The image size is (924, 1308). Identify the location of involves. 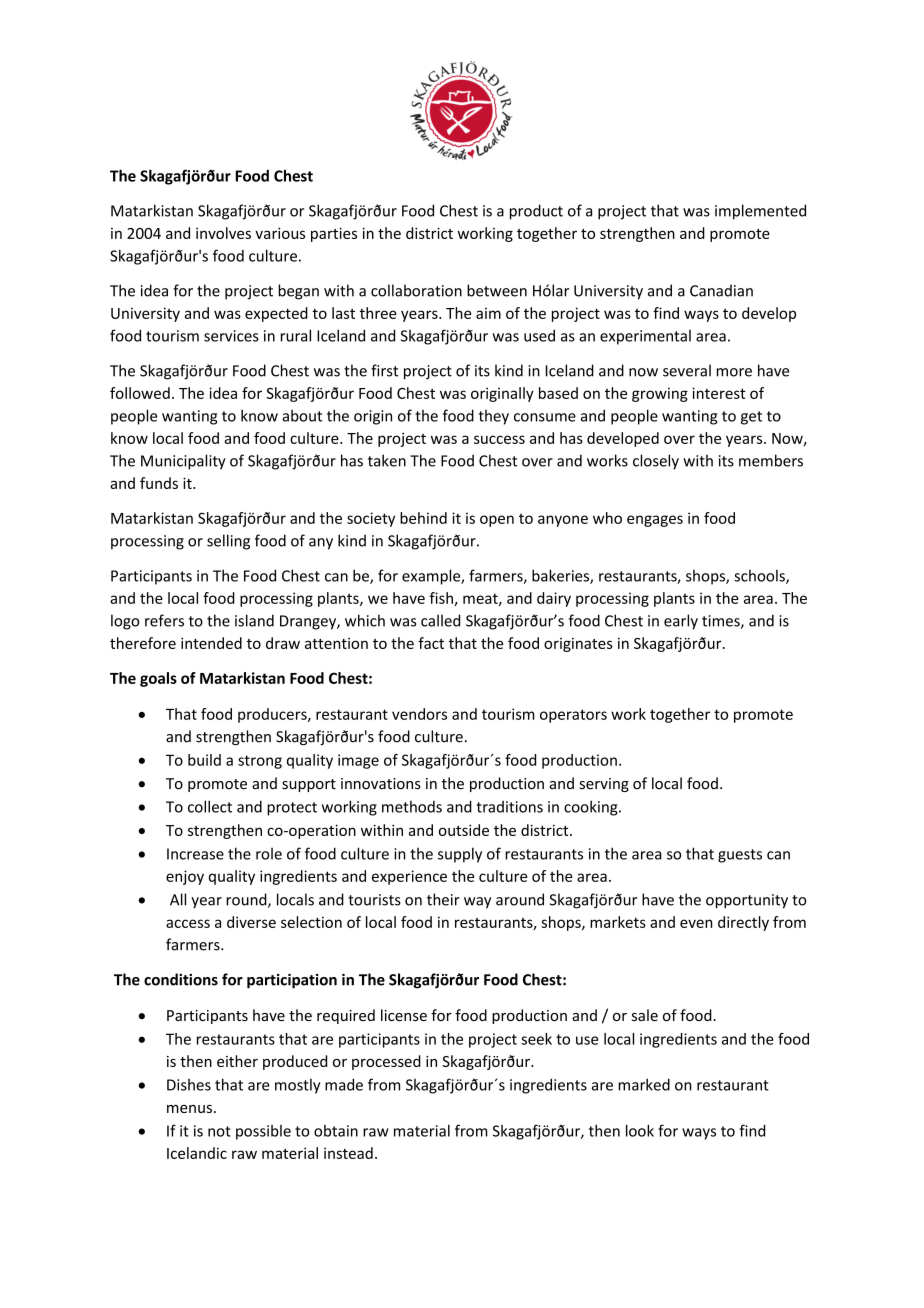
(223, 233).
